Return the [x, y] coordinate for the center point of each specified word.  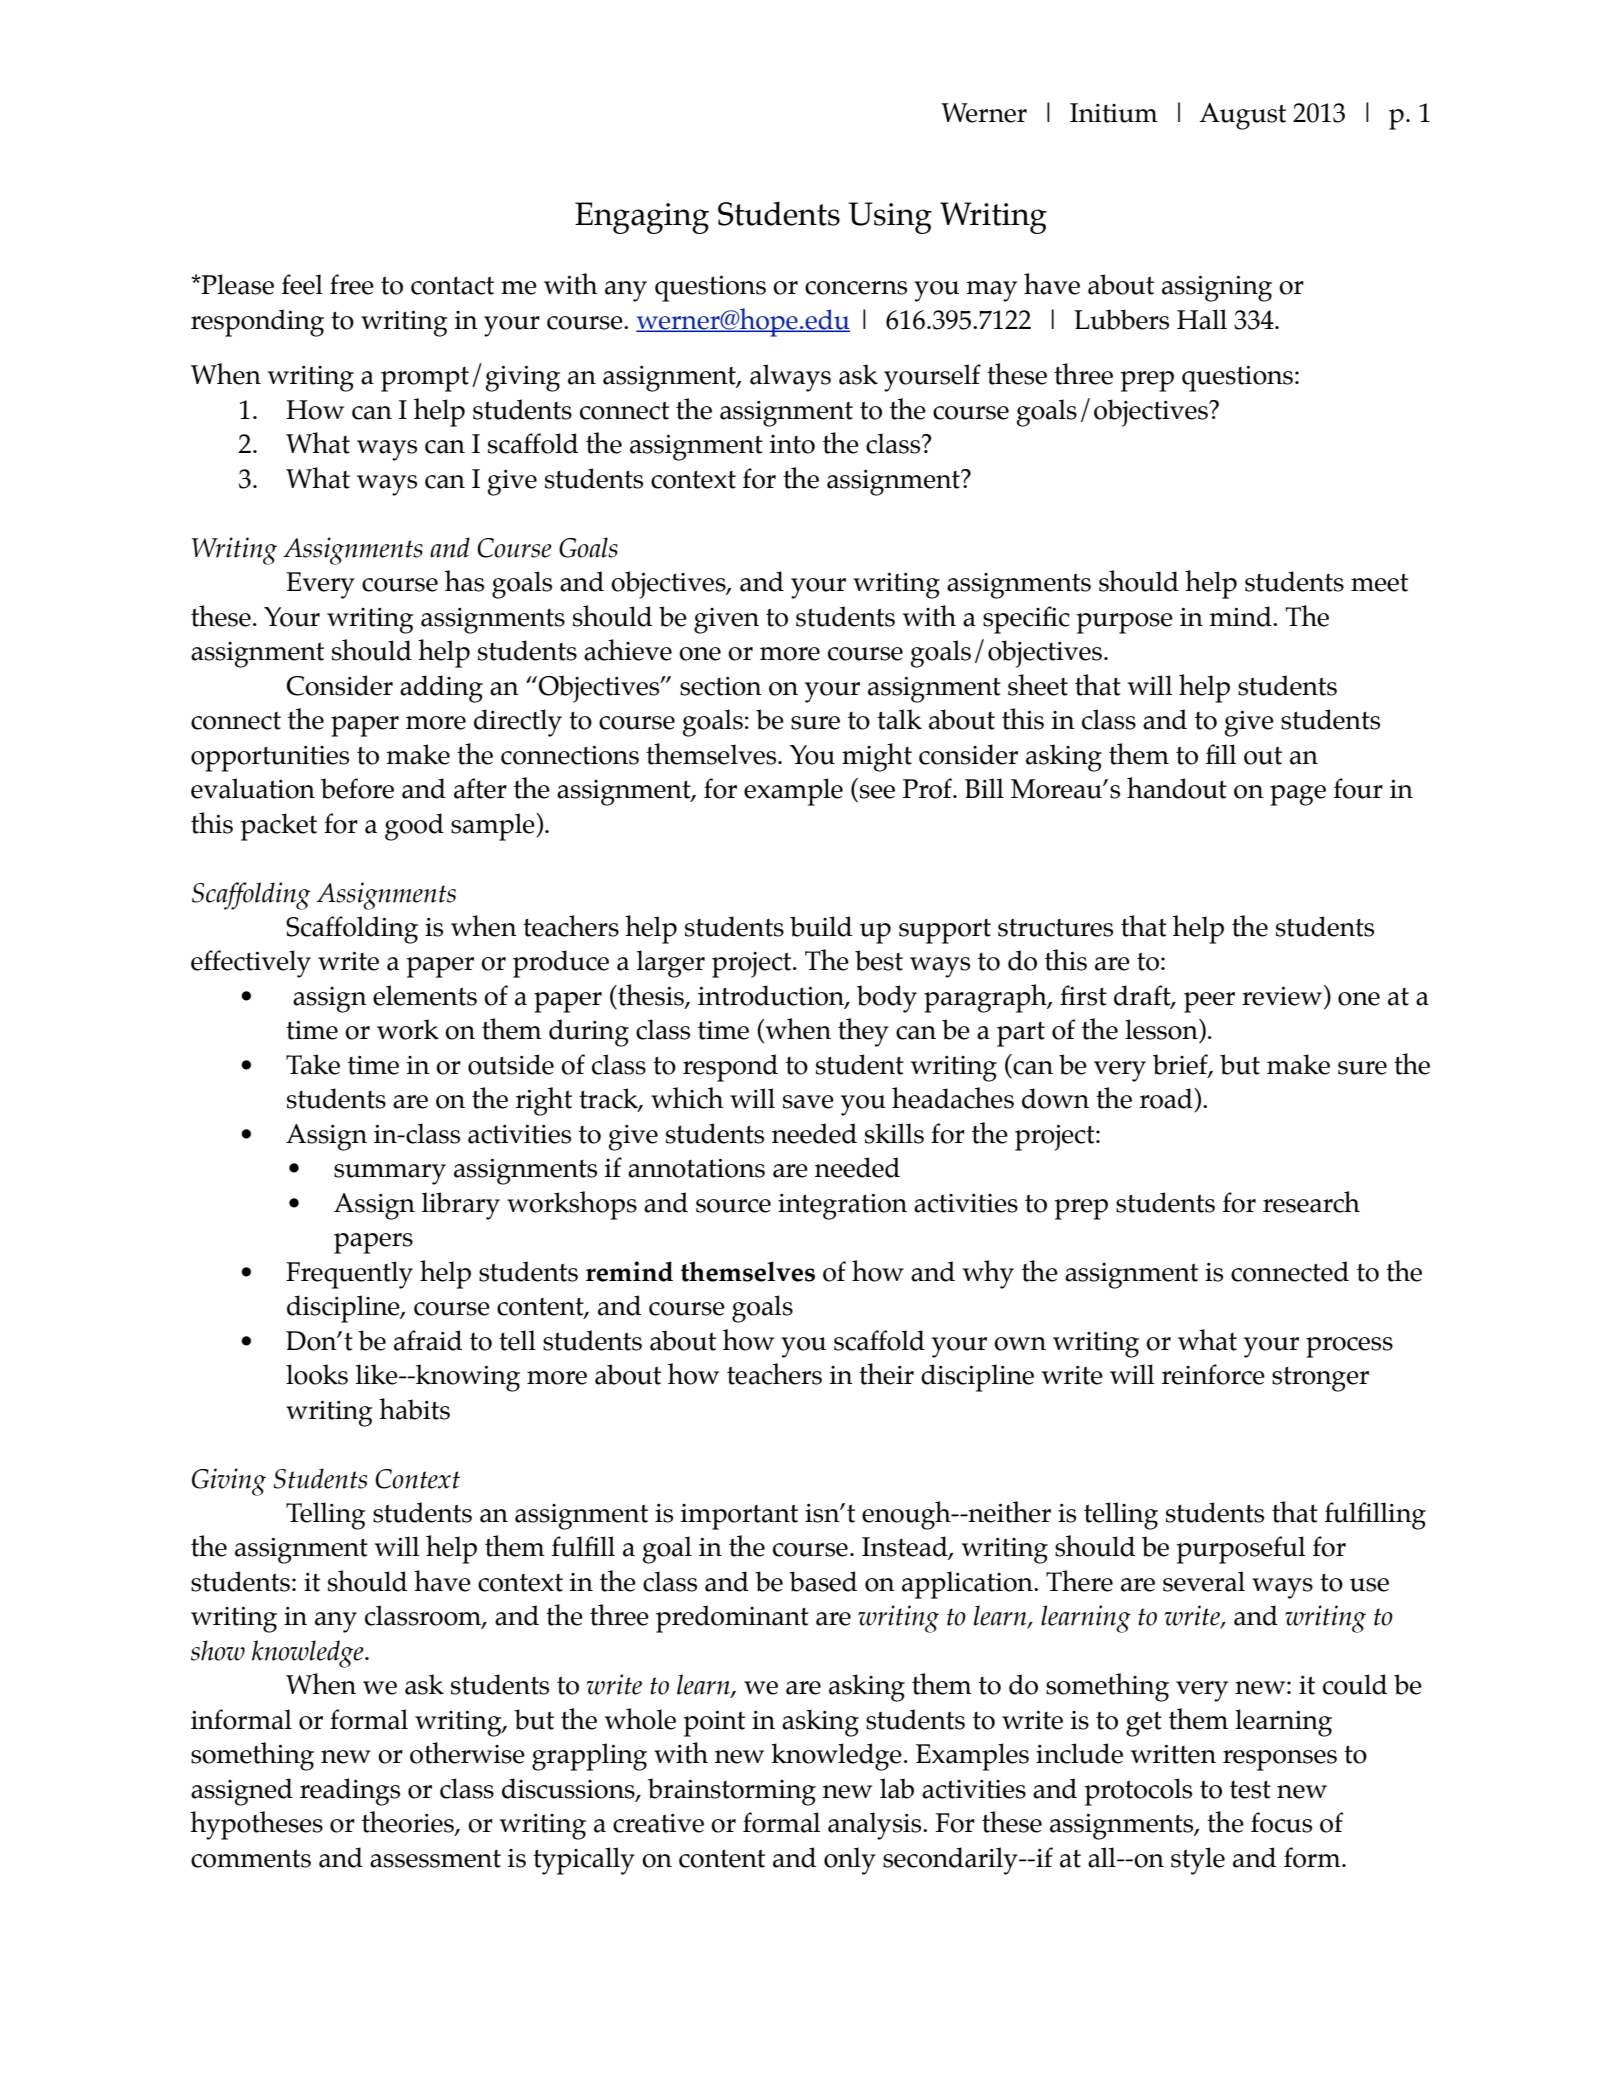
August [1242, 116]
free [352, 284]
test [1250, 1789]
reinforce [1213, 1374]
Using [890, 218]
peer [1209, 1002]
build [821, 926]
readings [350, 1792]
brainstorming [732, 1792]
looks [317, 1374]
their [886, 1374]
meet [1379, 582]
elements [425, 995]
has [464, 581]
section [721, 686]
